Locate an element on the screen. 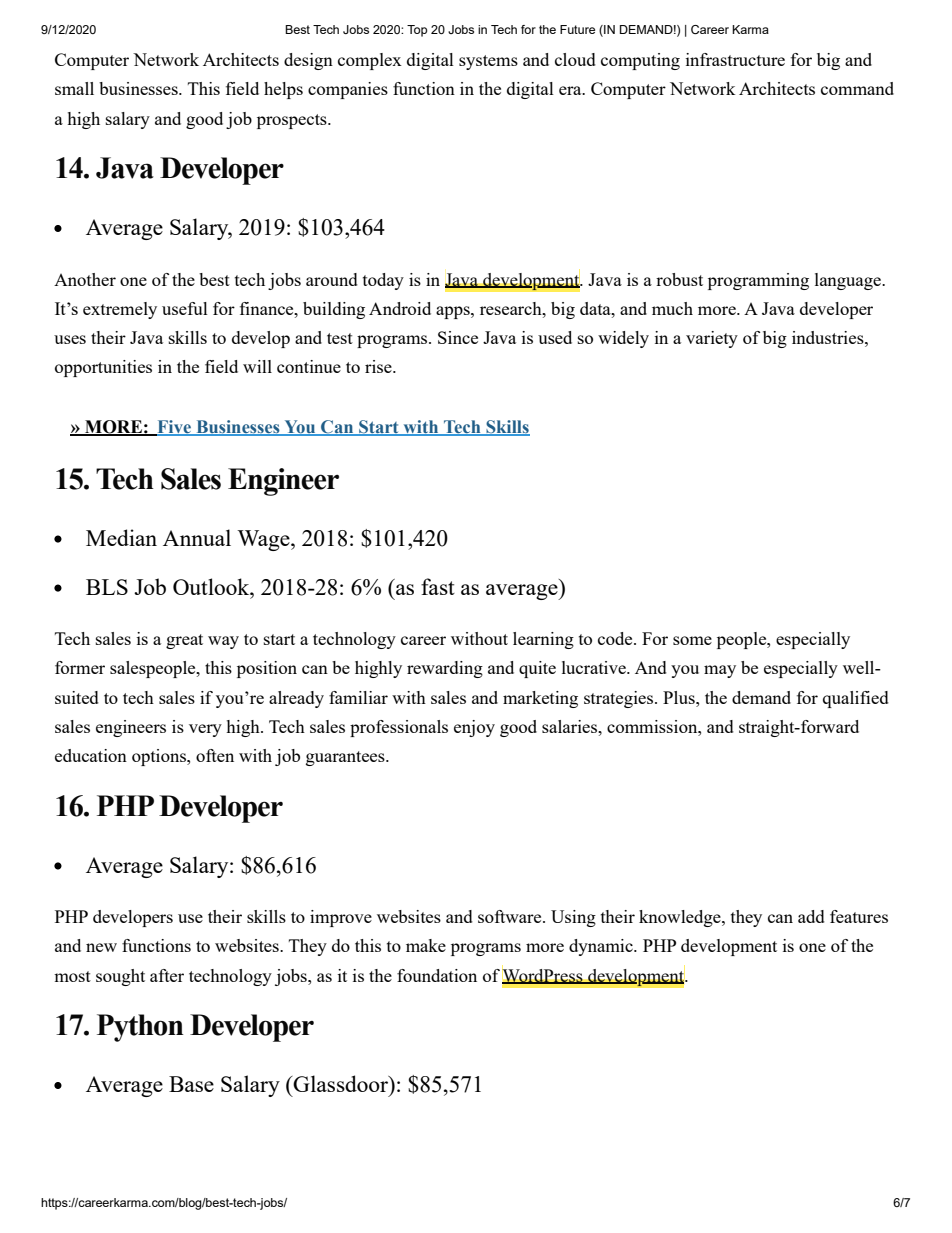 Image resolution: width=952 pixels, height=1233 pixels. variety is located at coordinates (712, 339).
